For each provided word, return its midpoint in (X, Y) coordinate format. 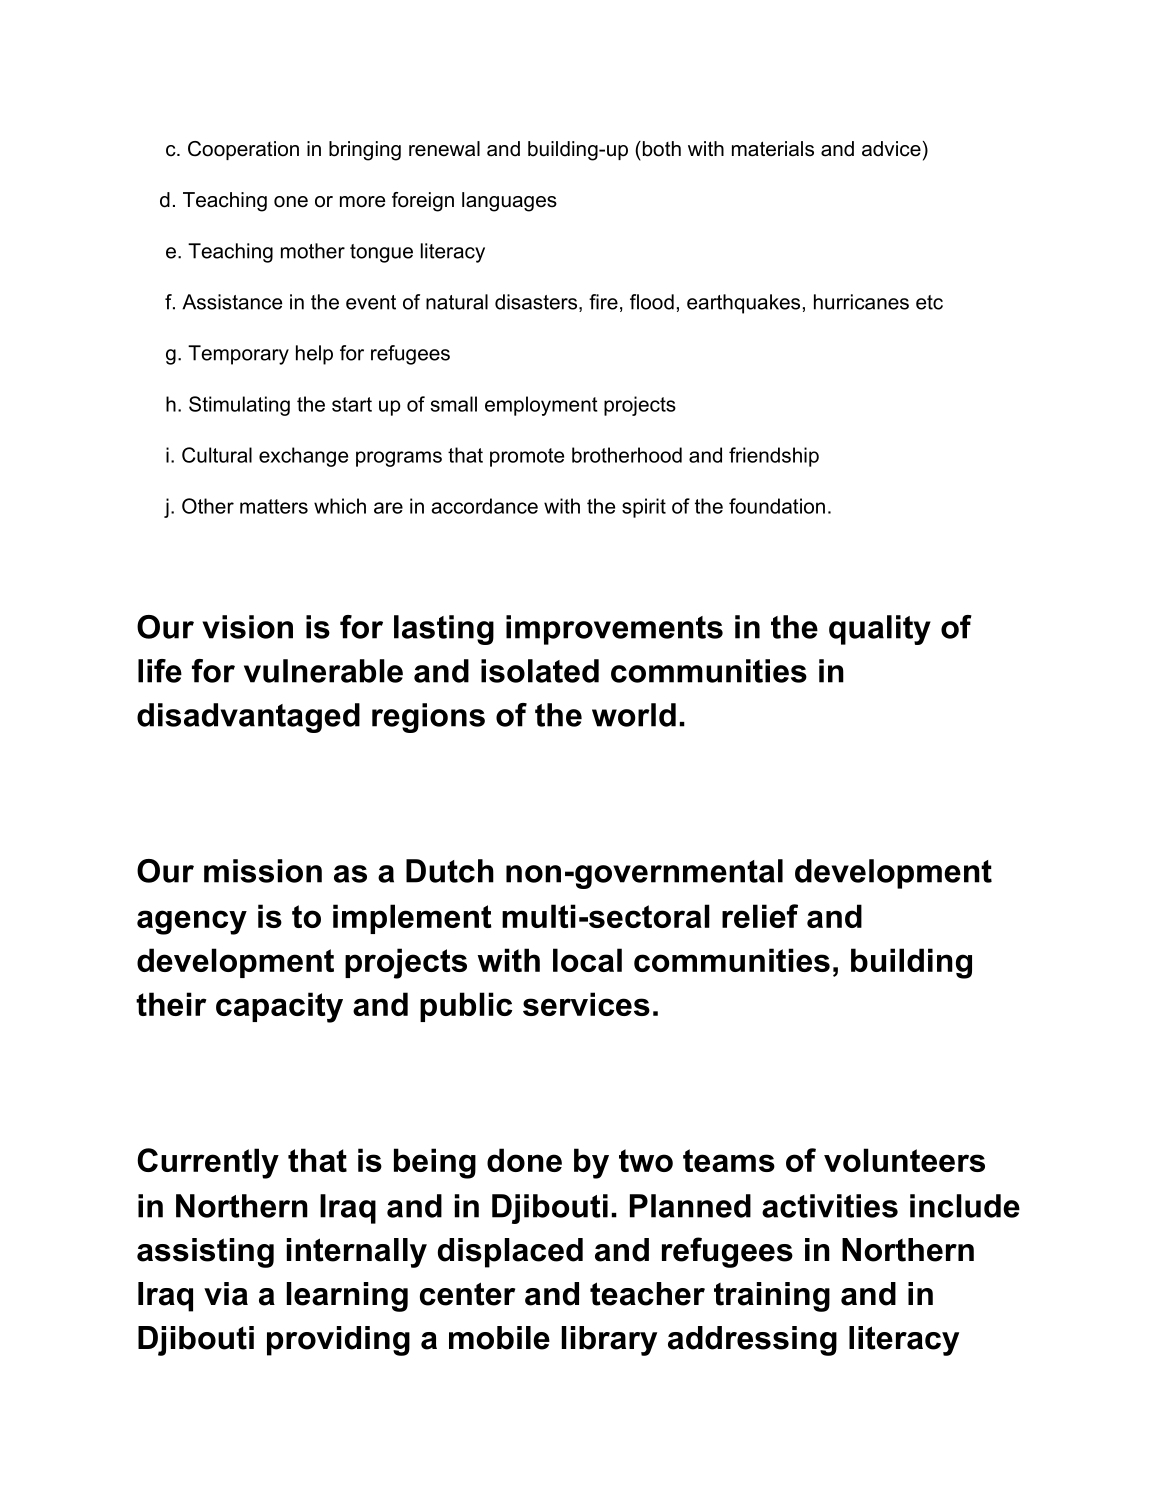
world (634, 715)
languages (509, 202)
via (226, 1294)
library (609, 1341)
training (772, 1297)
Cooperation (243, 150)
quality (880, 630)
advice (891, 149)
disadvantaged (248, 718)
